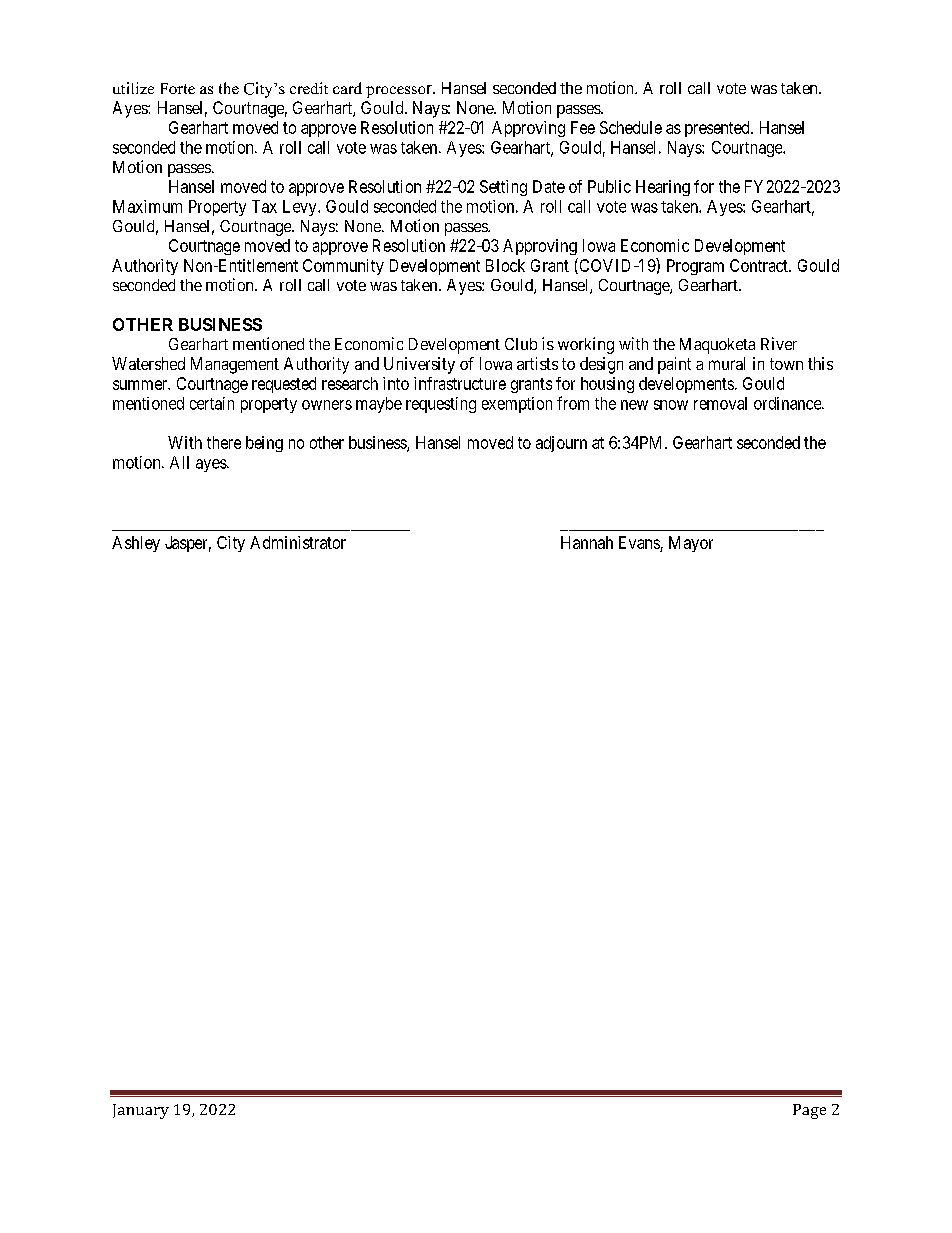  Describe the element at coordinates (400, 91) in the screenshot. I see `processor` at that location.
